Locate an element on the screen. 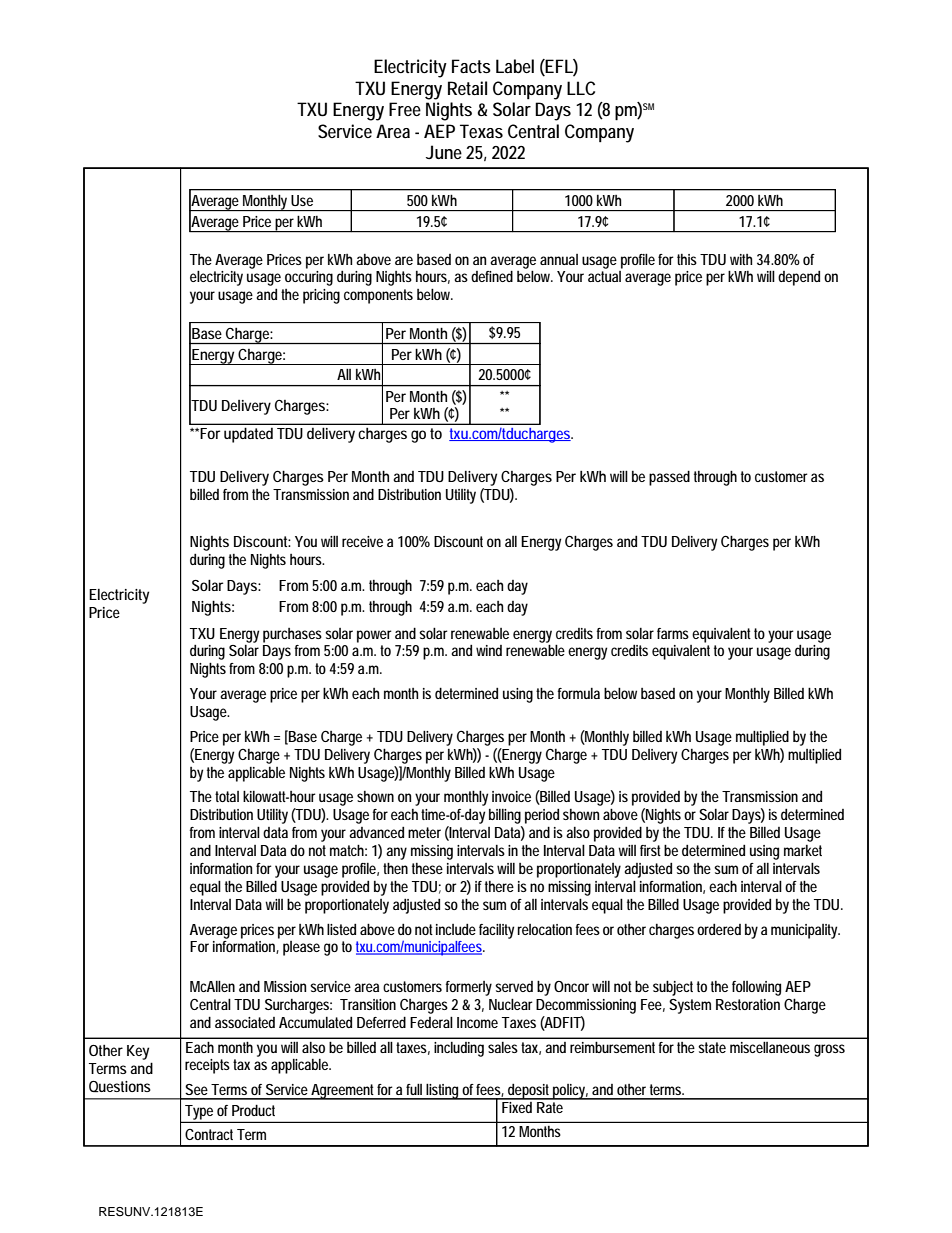  Retail is located at coordinates (467, 88).
